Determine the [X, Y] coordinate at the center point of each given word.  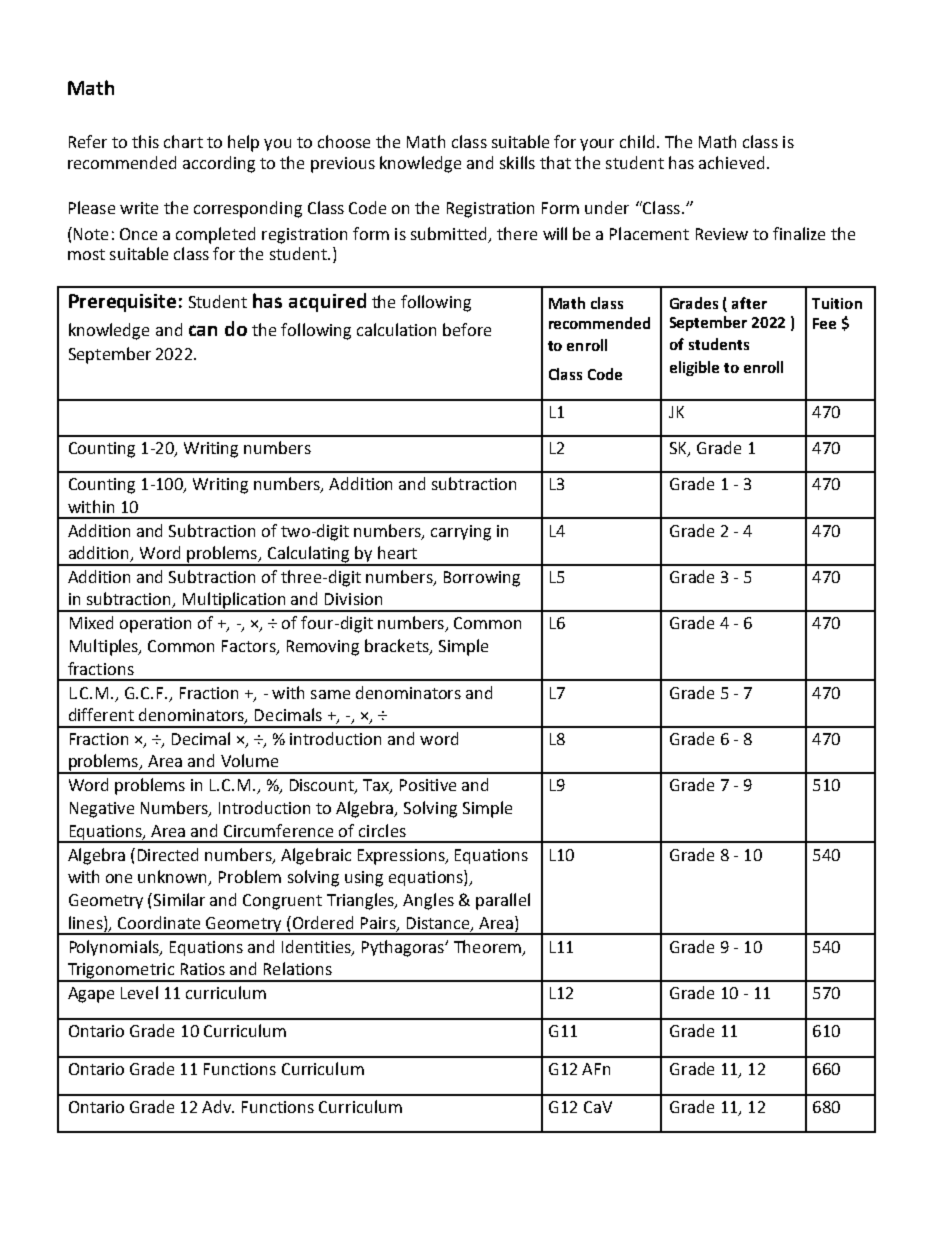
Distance [439, 924]
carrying [461, 533]
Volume [249, 760]
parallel [503, 901]
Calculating [309, 555]
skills [517, 162]
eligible [694, 368]
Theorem [489, 947]
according [219, 164]
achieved [731, 162]
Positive [428, 785]
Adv [218, 1106]
